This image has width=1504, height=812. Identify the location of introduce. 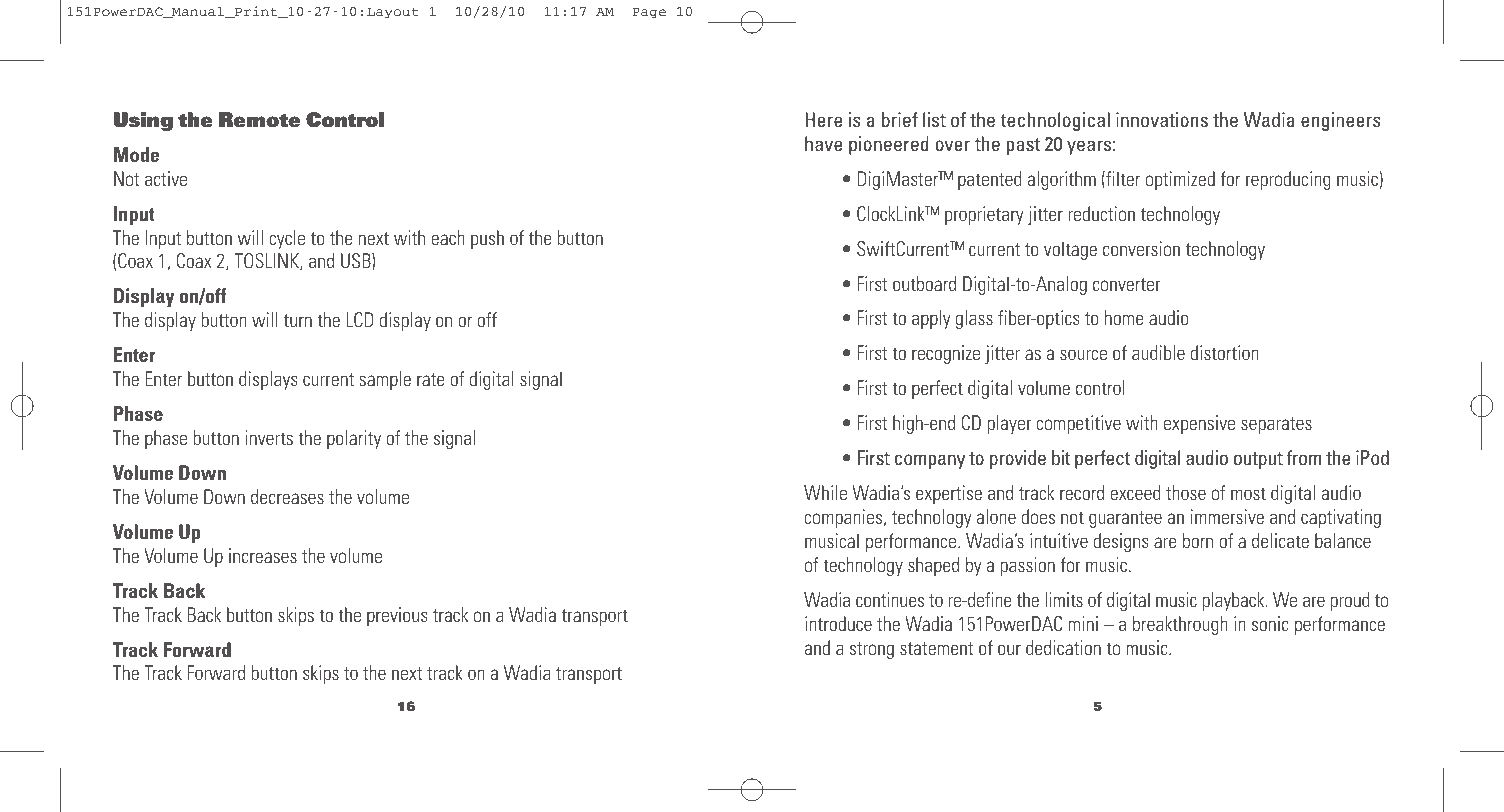
(838, 623).
